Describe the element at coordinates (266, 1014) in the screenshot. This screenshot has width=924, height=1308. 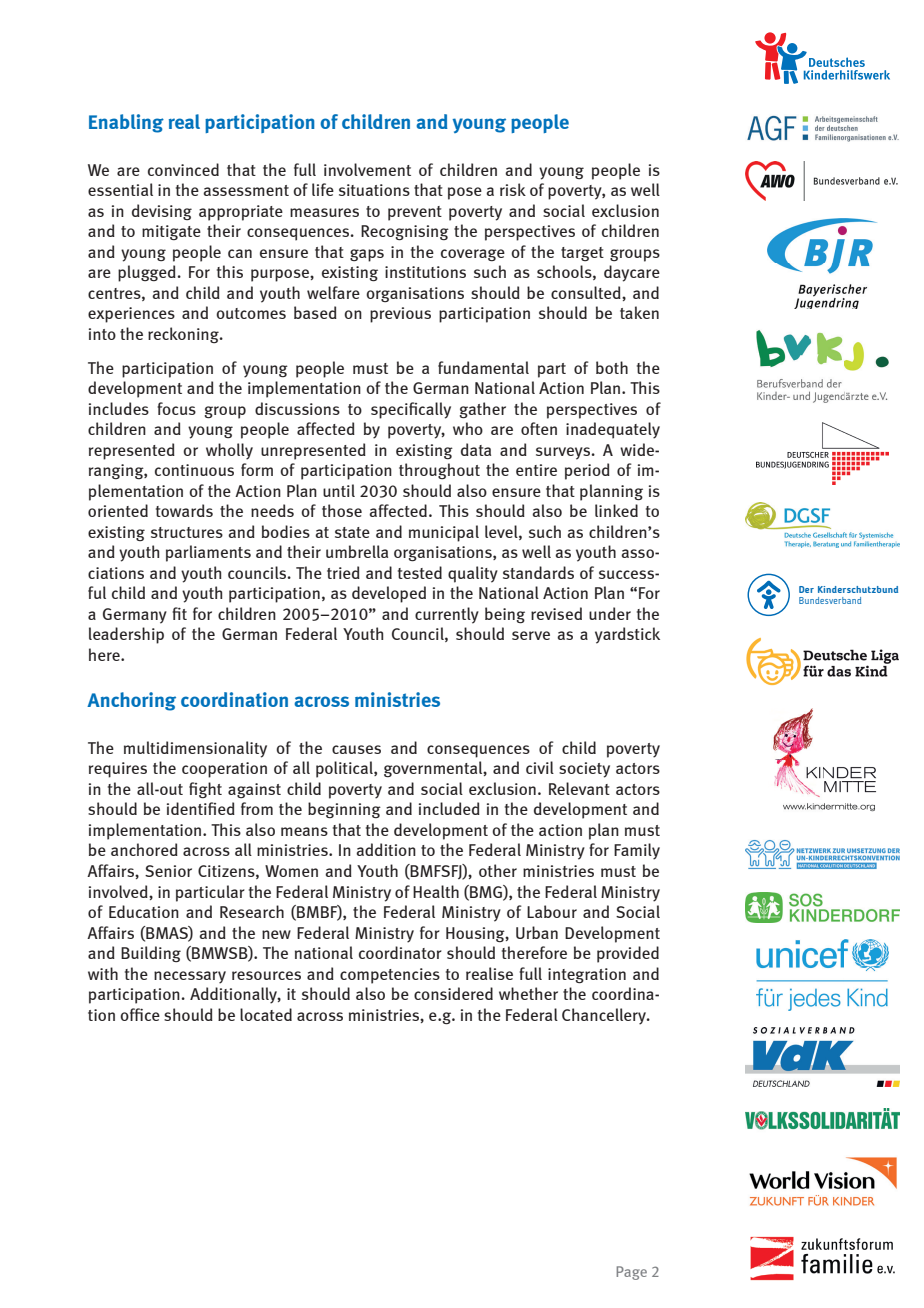
I see `located` at that location.
